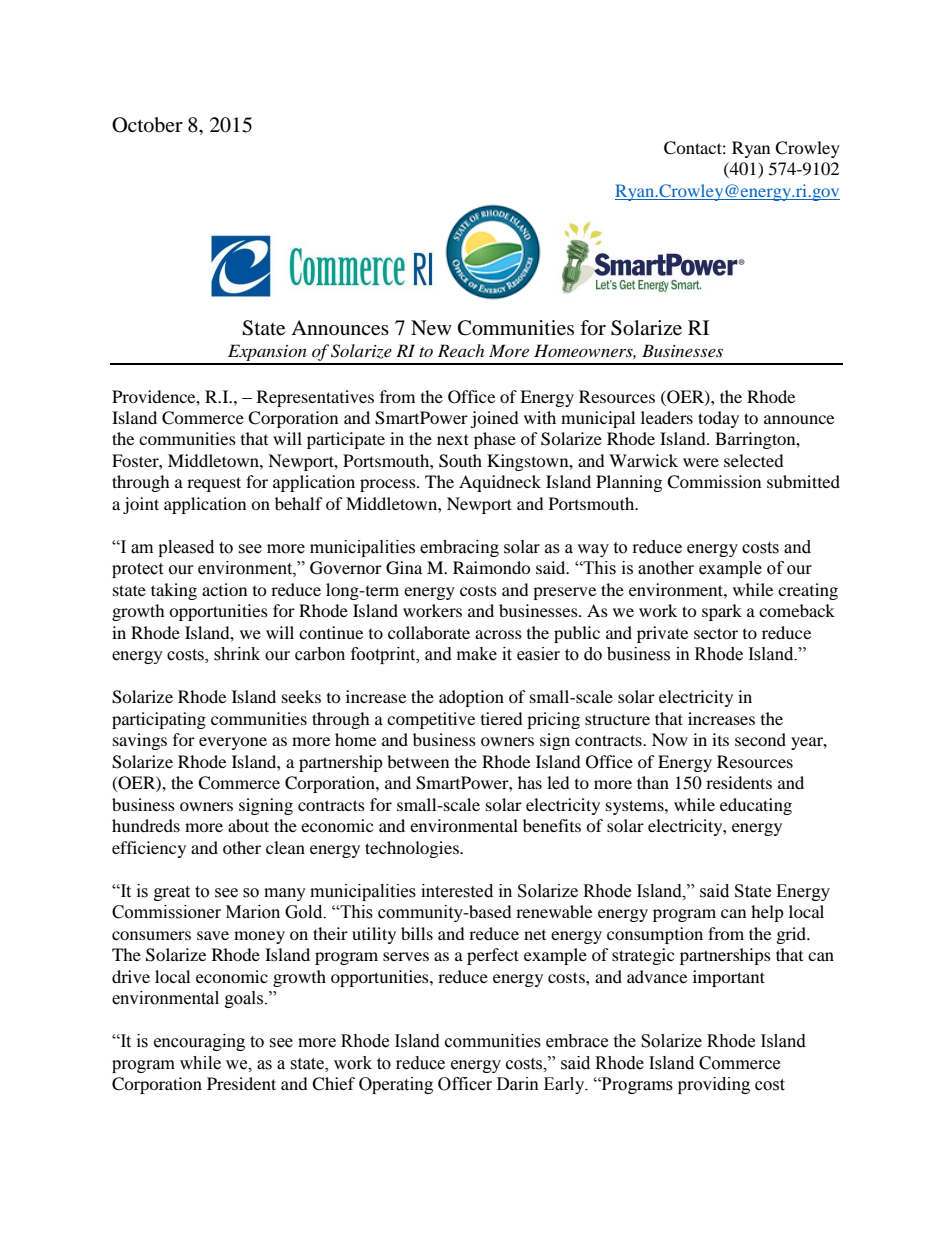  Describe the element at coordinates (518, 1084) in the image. I see `Darin` at that location.
